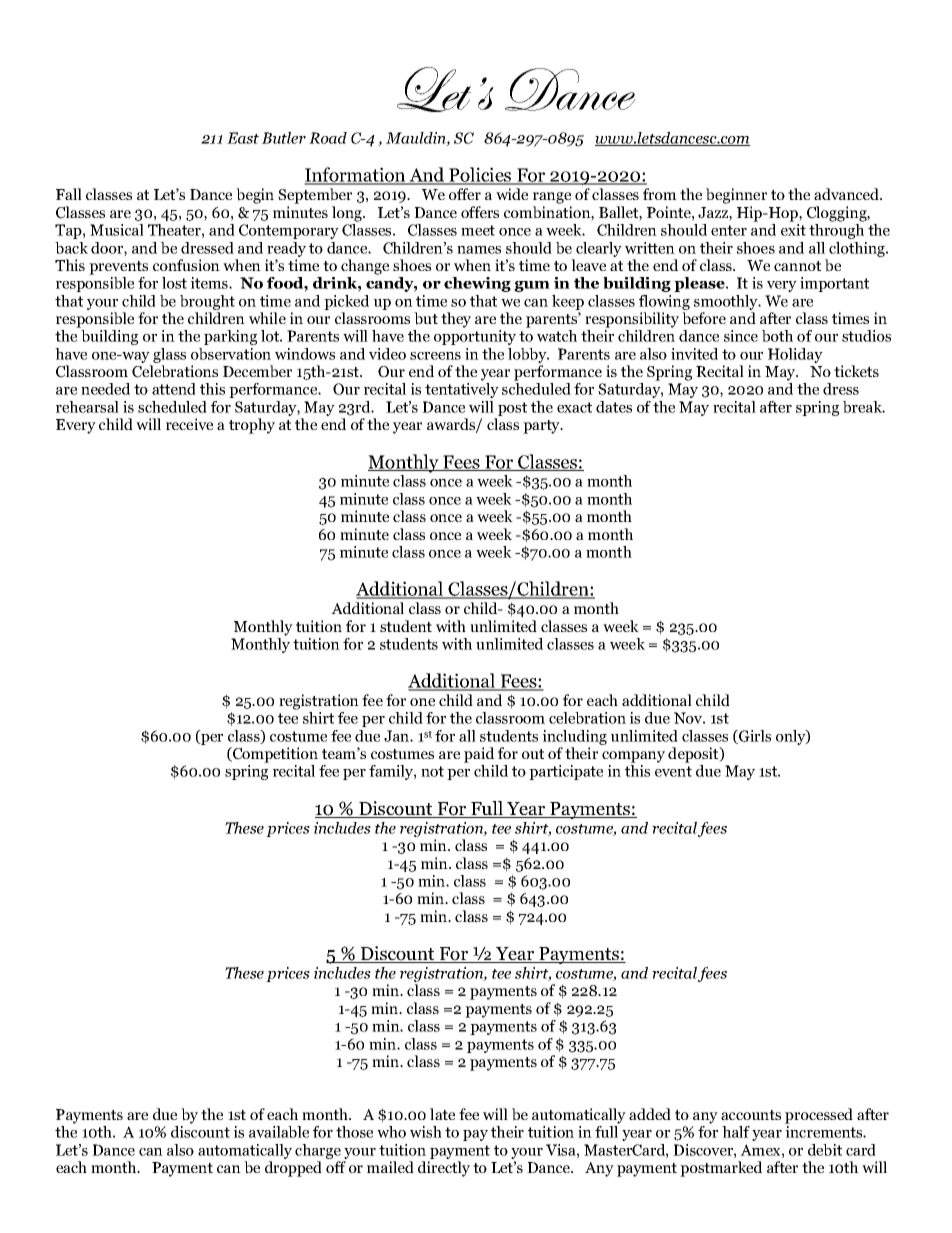 Image resolution: width=952 pixels, height=1233 pixels. Describe the element at coordinates (479, 755) in the screenshot. I see `paid` at that location.
